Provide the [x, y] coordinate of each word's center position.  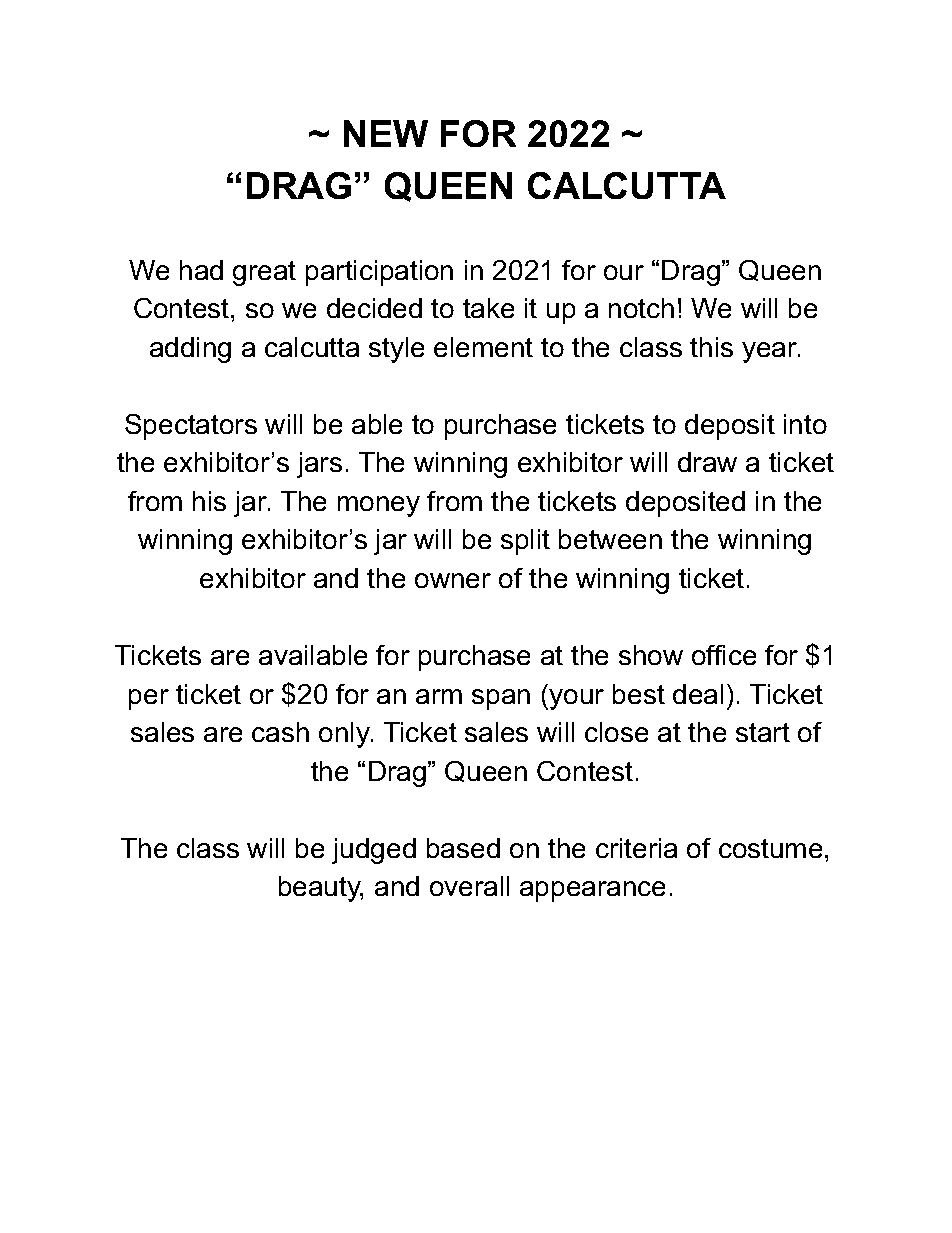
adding [190, 350]
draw [707, 462]
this [711, 347]
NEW [386, 133]
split [525, 542]
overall [469, 886]
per [149, 699]
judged [374, 851]
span [501, 699]
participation [379, 273]
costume [770, 848]
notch [641, 308]
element [483, 347]
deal [698, 694]
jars [319, 465]
